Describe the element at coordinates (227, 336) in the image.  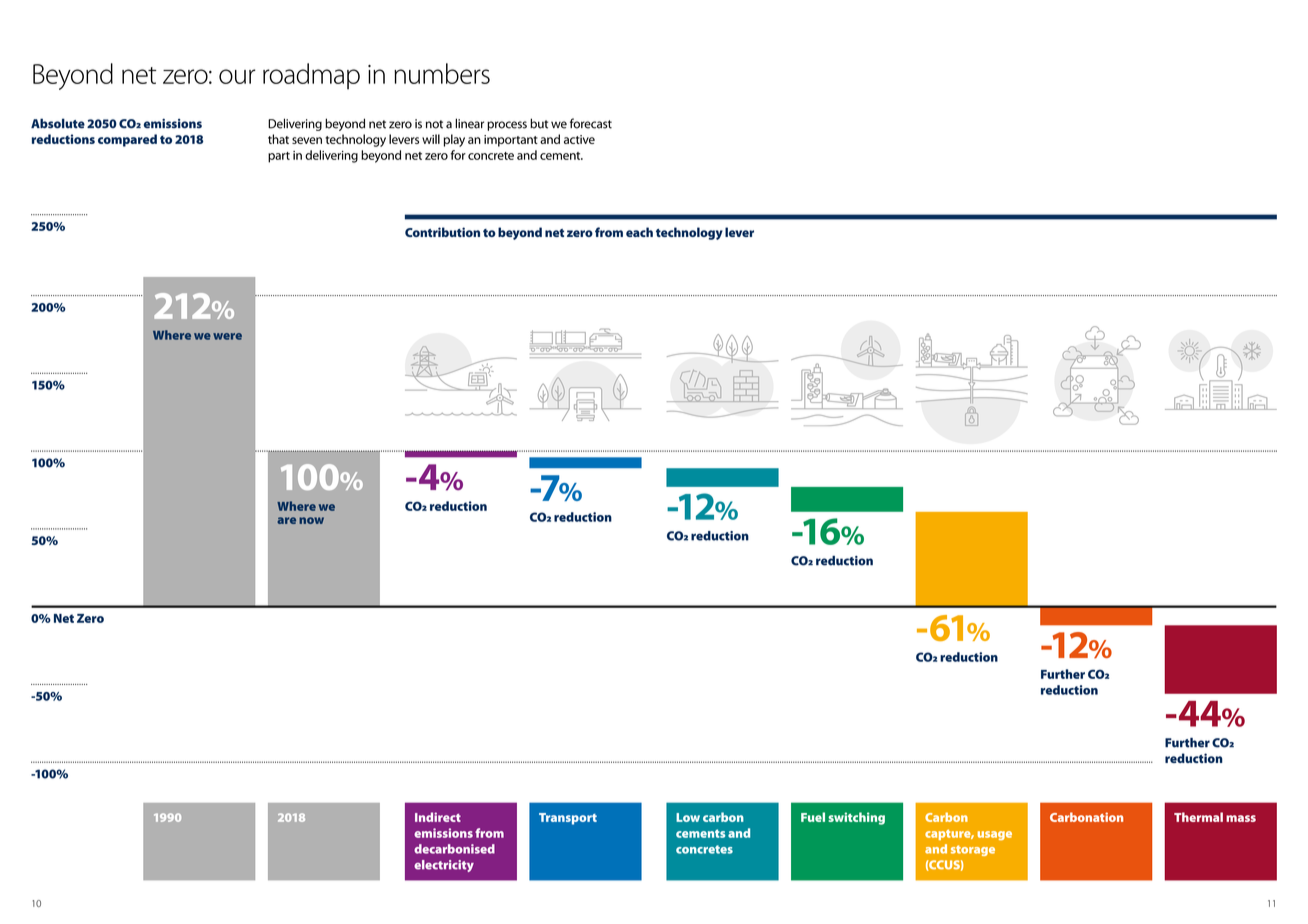
I see `were` at that location.
